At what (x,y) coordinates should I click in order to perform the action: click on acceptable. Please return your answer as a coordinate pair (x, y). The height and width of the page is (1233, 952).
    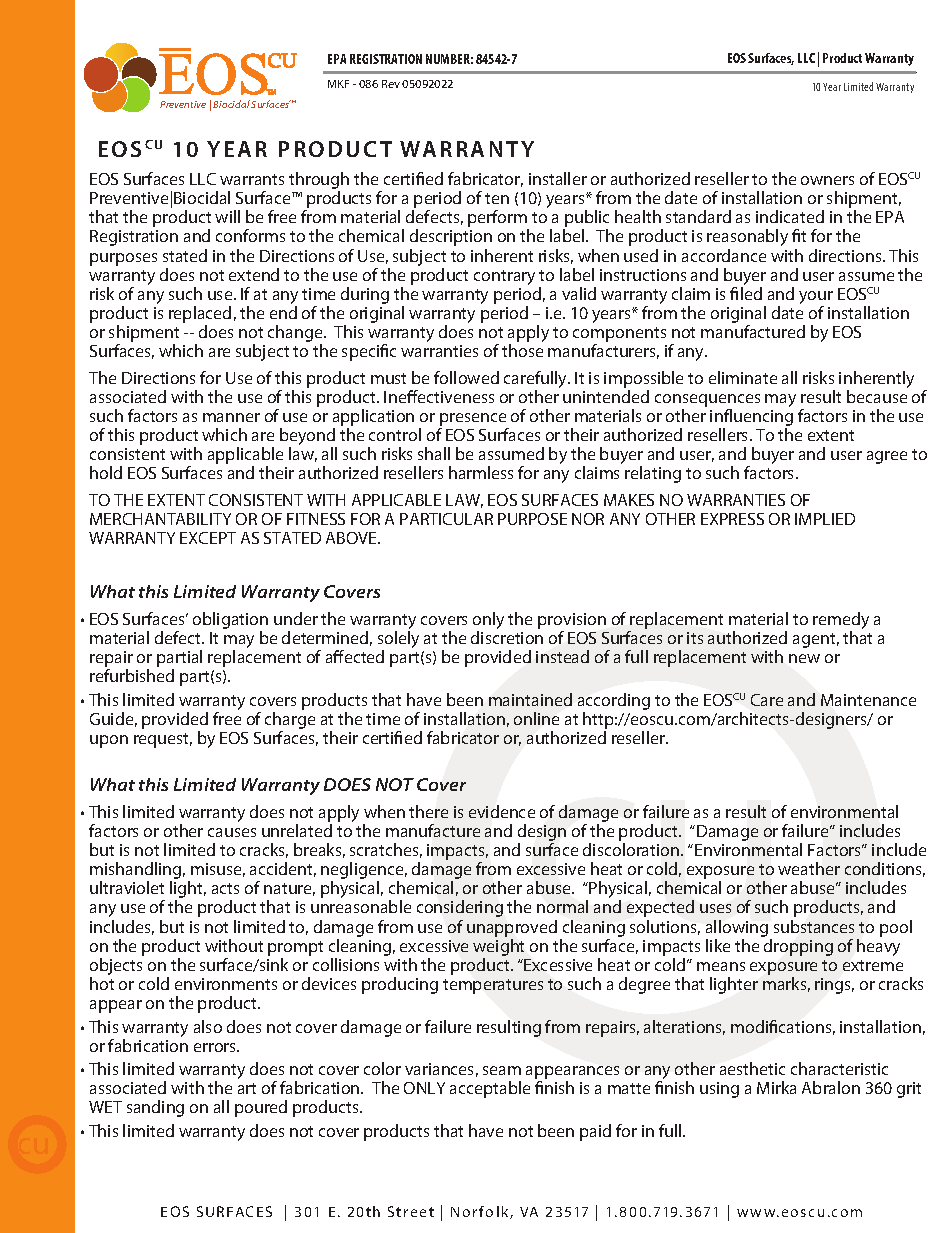
    Looking at the image, I should click on (490, 1089).
